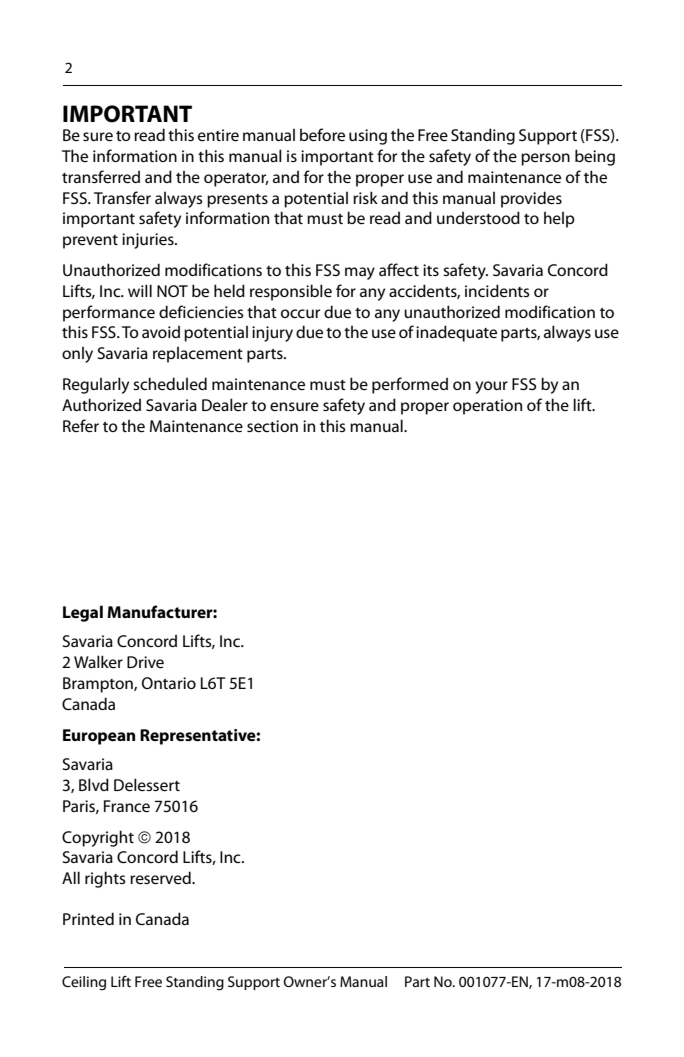 Image resolution: width=684 pixels, height=1057 pixels. Describe the element at coordinates (83, 613) in the image. I see `Legal` at that location.
